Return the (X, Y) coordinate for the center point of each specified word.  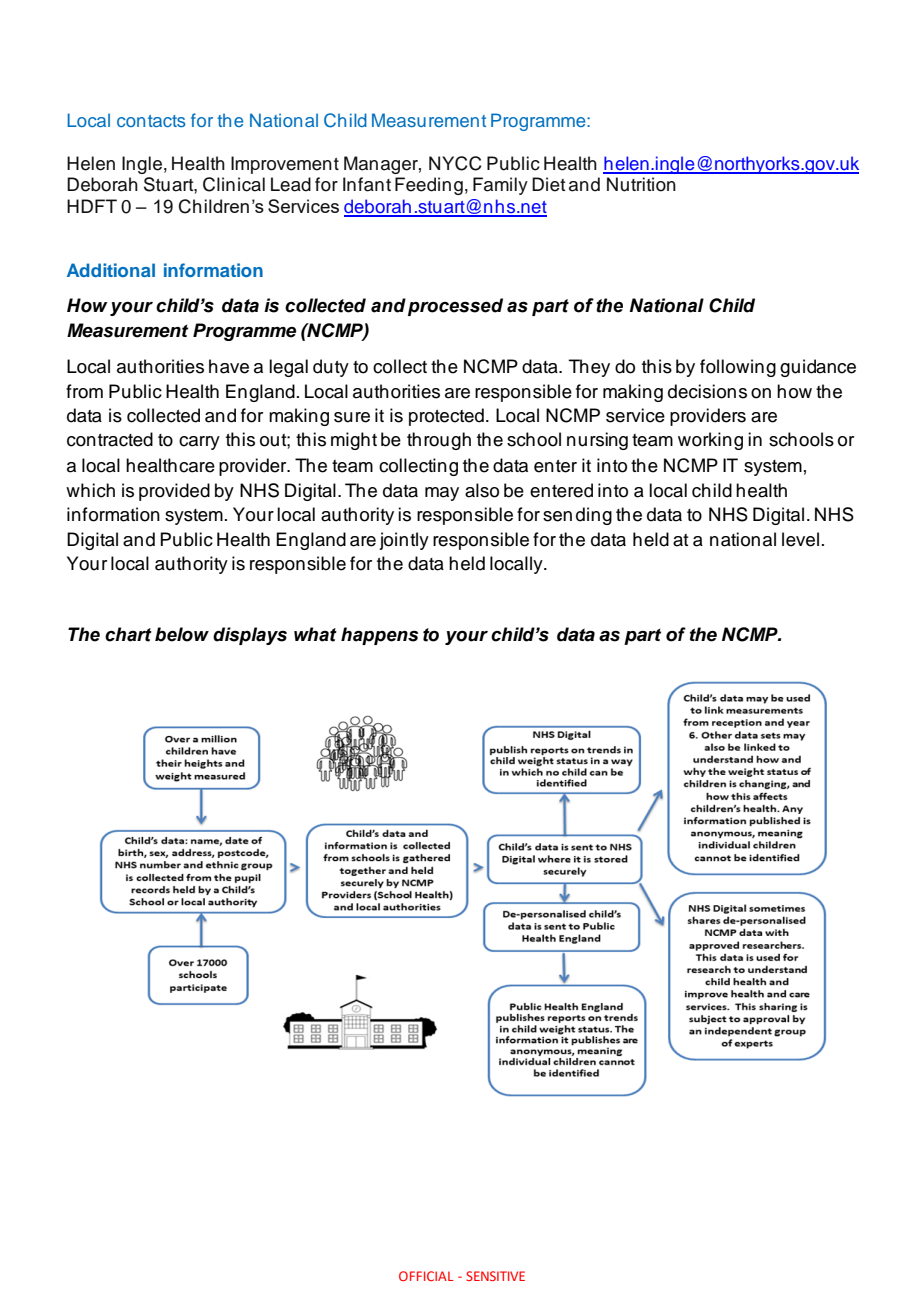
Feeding (429, 186)
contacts (151, 121)
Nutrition (641, 184)
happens (379, 636)
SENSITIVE (495, 1276)
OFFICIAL (426, 1276)
